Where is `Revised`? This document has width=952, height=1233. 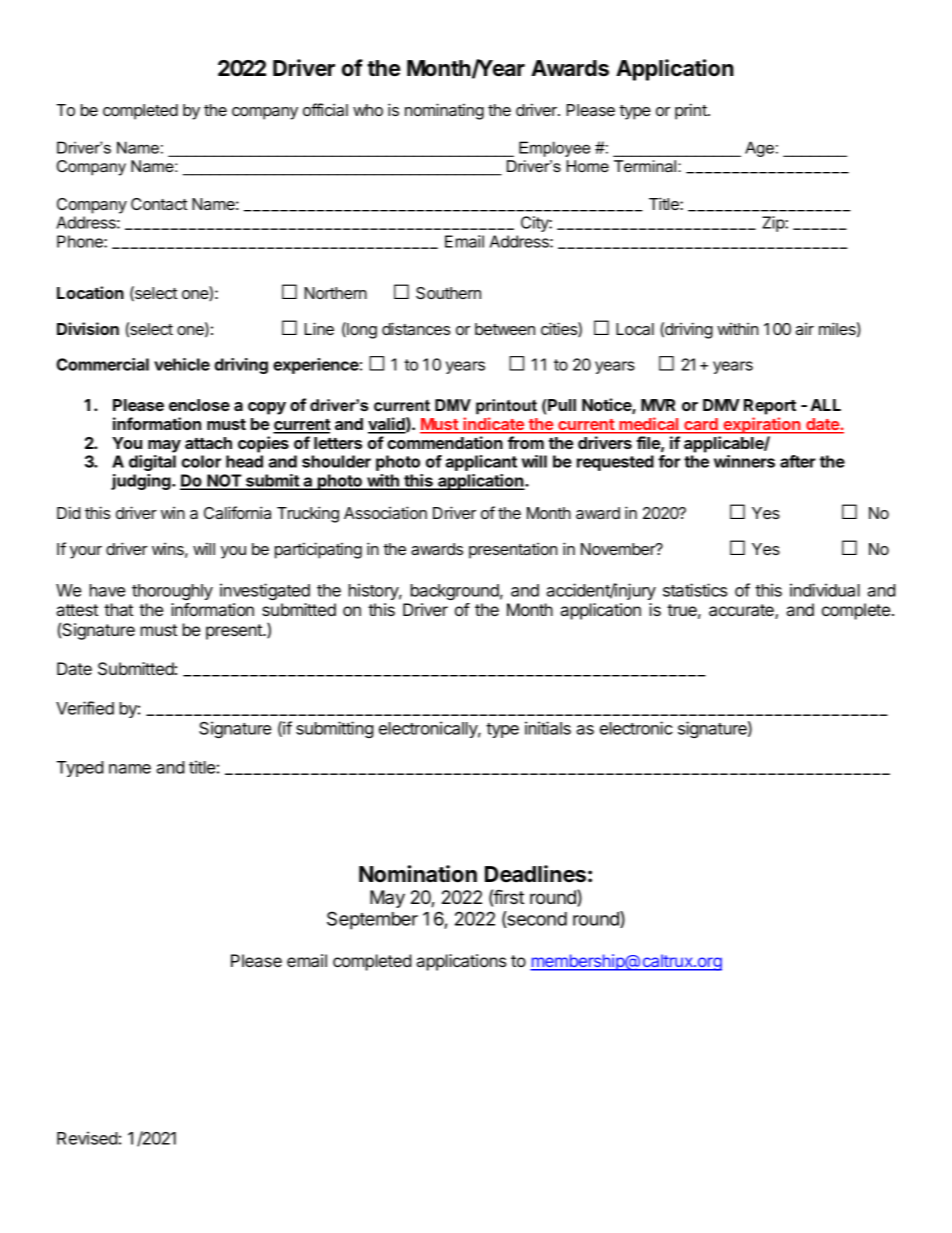
Revised is located at coordinates (87, 1138).
